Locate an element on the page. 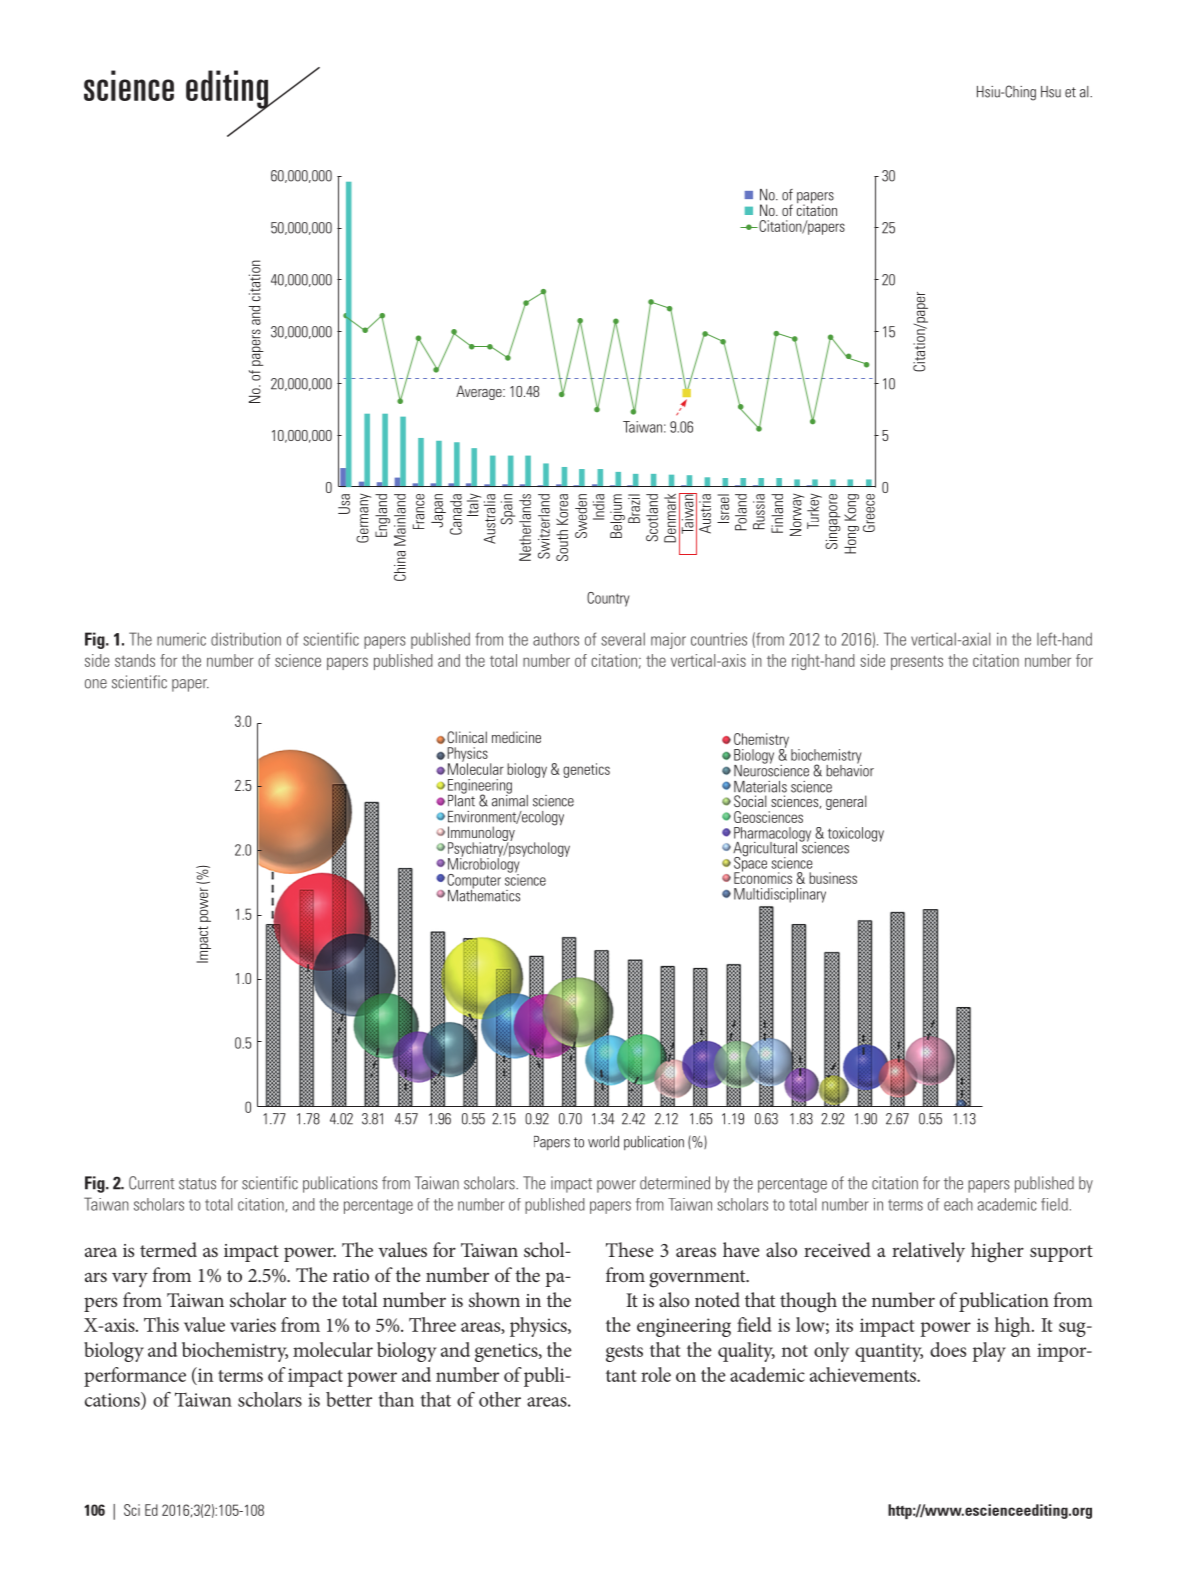 Image resolution: width=1177 pixels, height=1570 pixels. presents is located at coordinates (917, 662).
